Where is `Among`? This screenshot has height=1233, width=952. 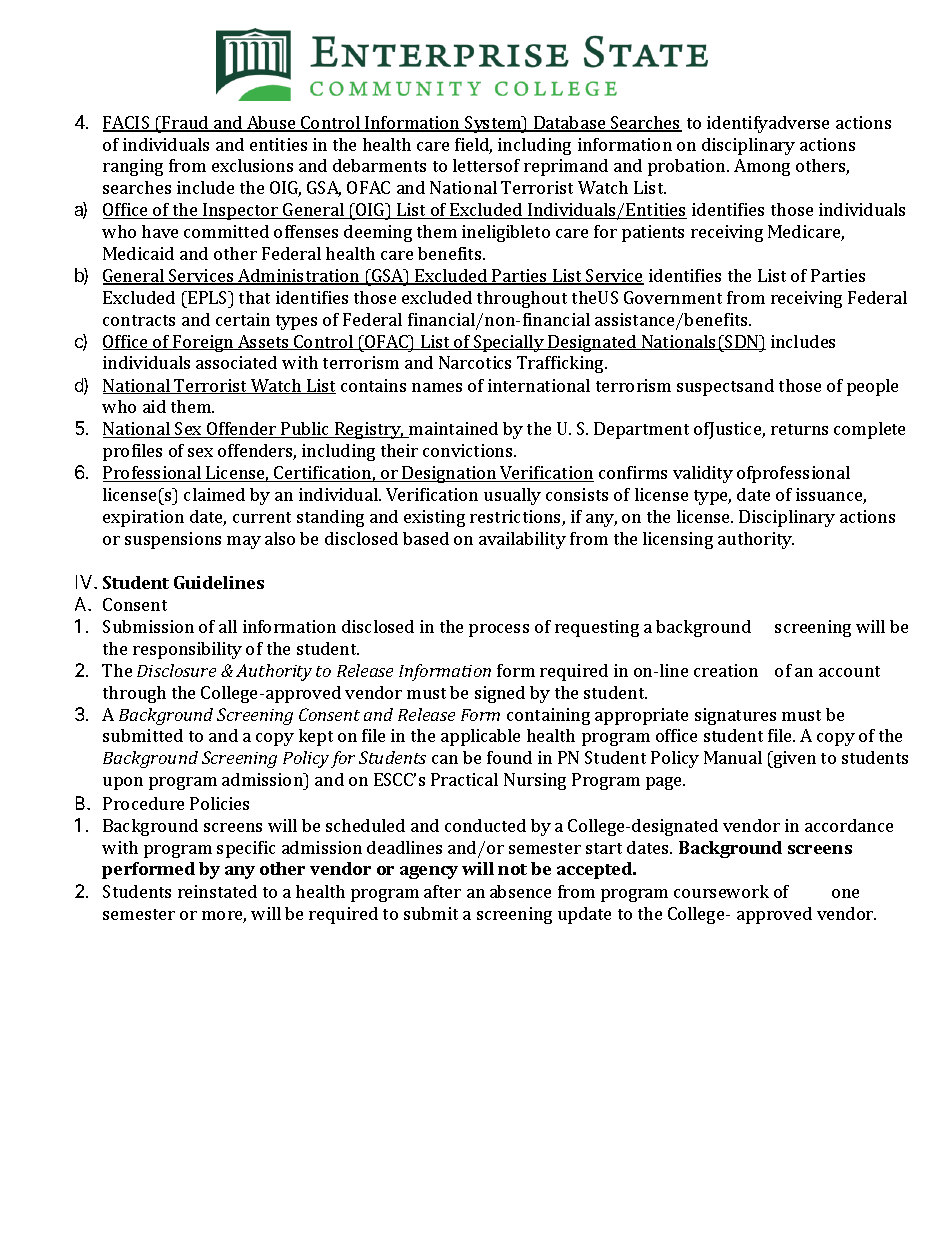 Among is located at coordinates (762, 167).
